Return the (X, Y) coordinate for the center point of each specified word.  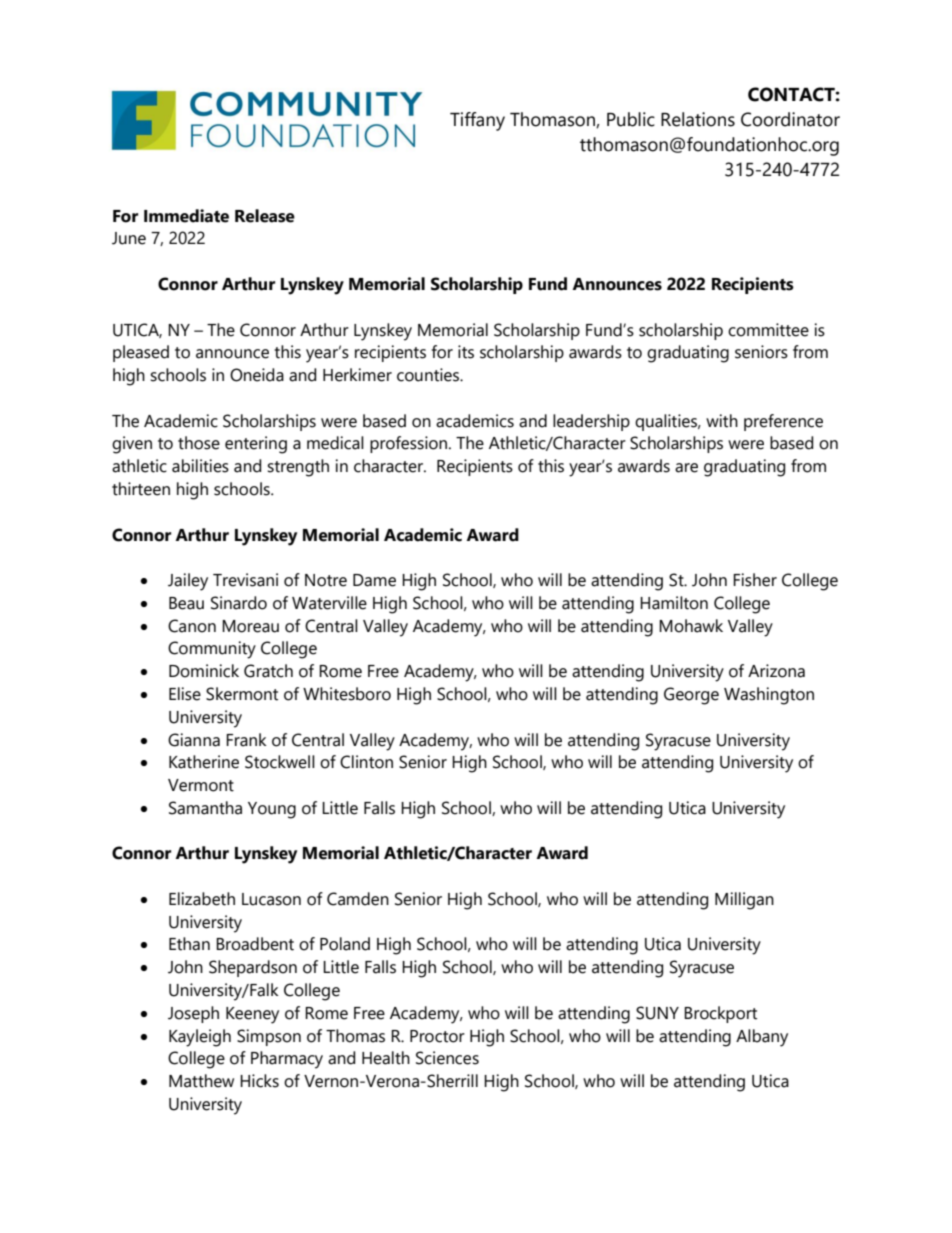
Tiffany (477, 121)
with (722, 421)
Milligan (744, 901)
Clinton (366, 762)
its (466, 352)
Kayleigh (200, 1038)
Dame (374, 580)
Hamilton (674, 603)
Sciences (447, 1058)
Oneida (257, 375)
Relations (698, 119)
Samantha (205, 808)
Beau (186, 603)
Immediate (186, 216)
